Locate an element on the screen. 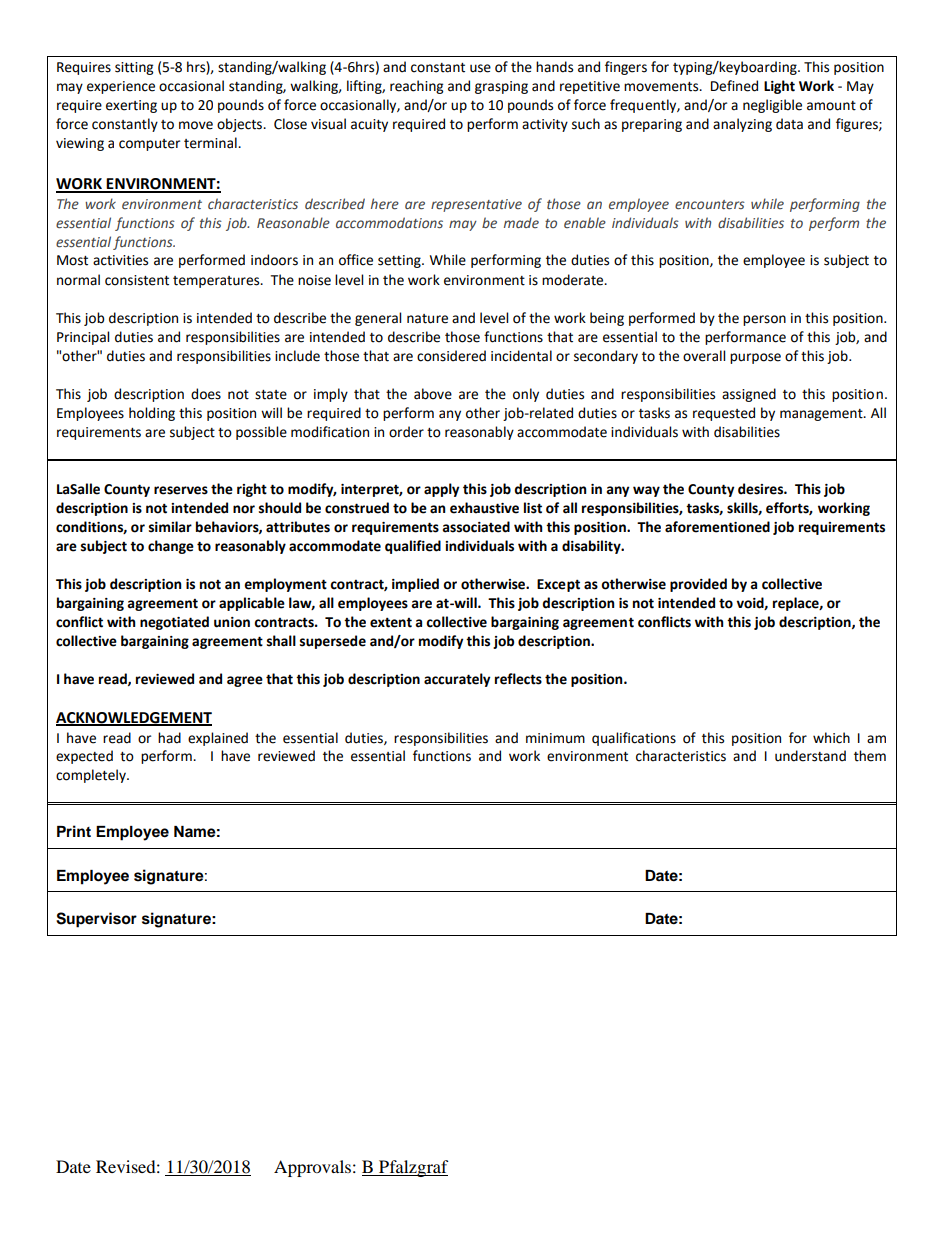  exerting is located at coordinates (131, 106).
